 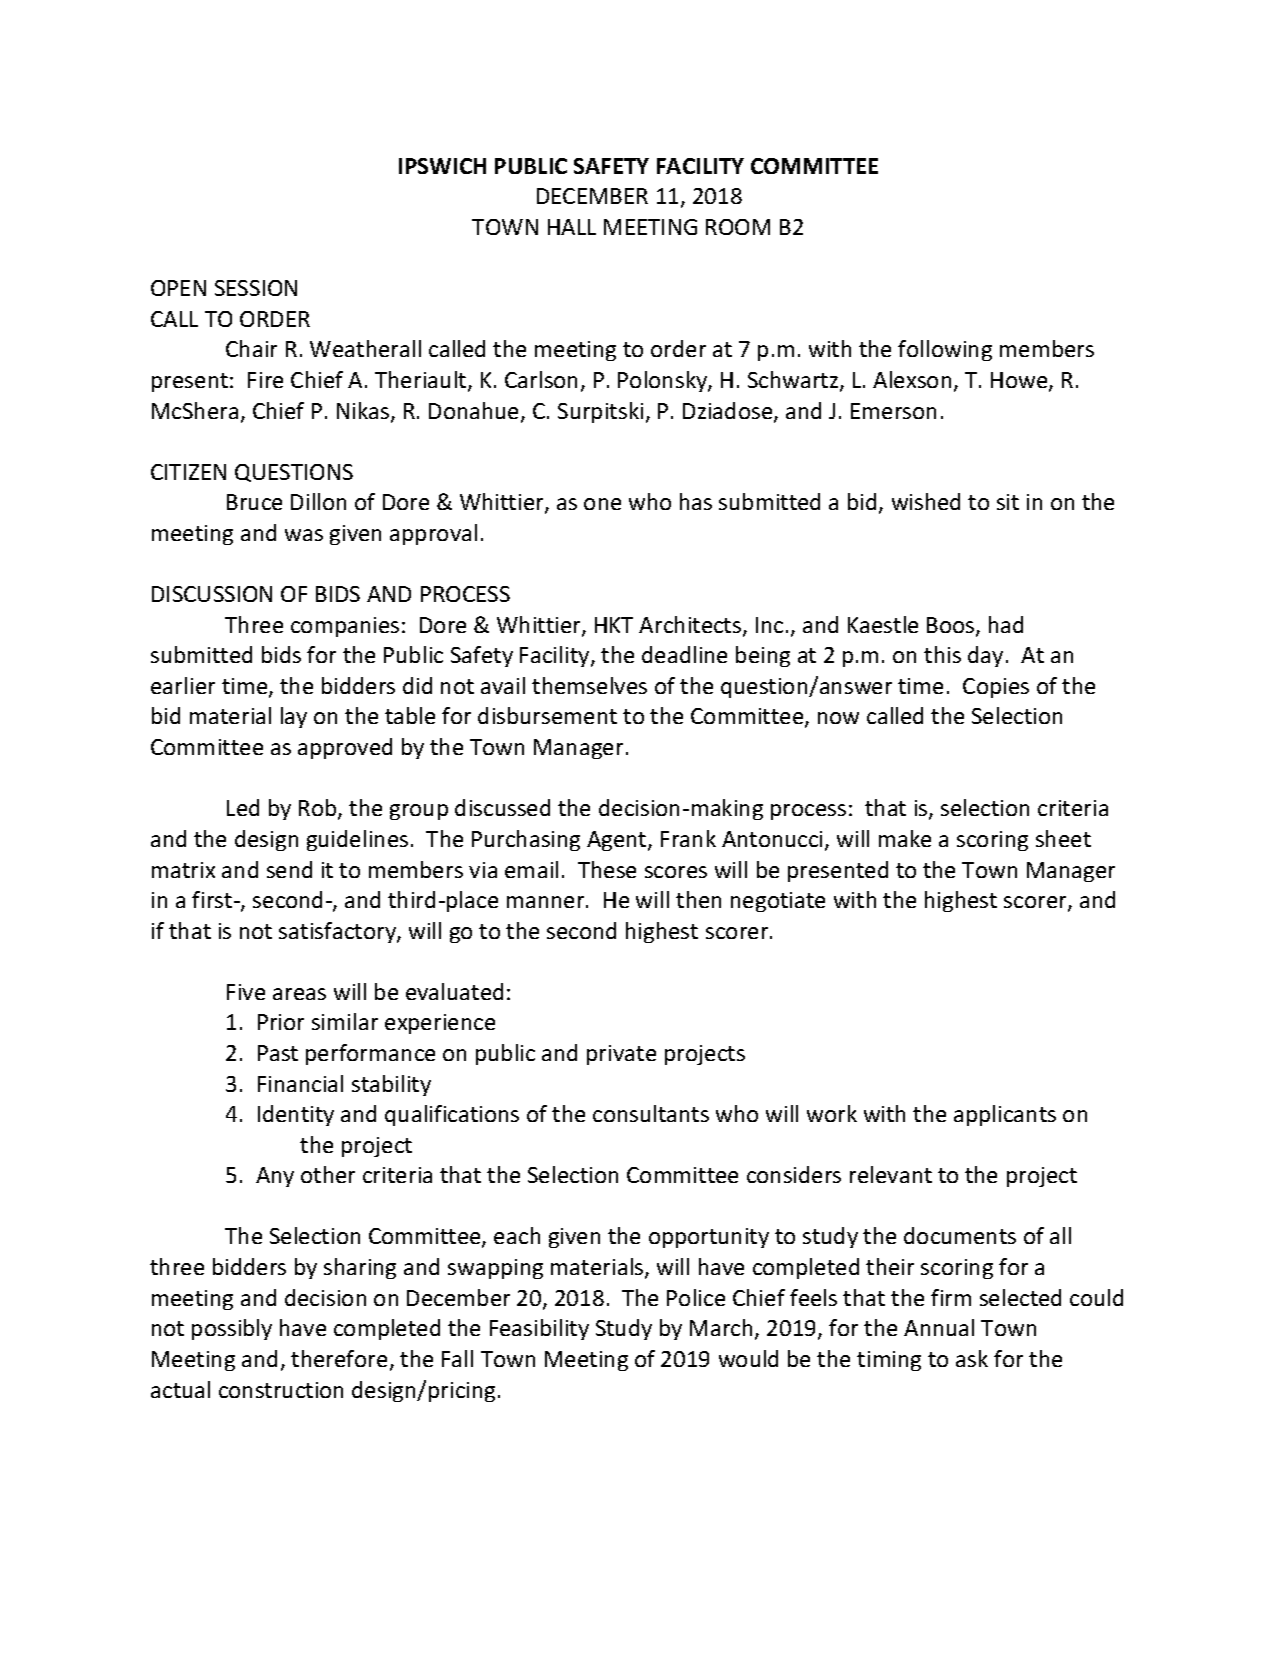 What do you see at coordinates (945, 350) in the page?
I see `following` at bounding box center [945, 350].
